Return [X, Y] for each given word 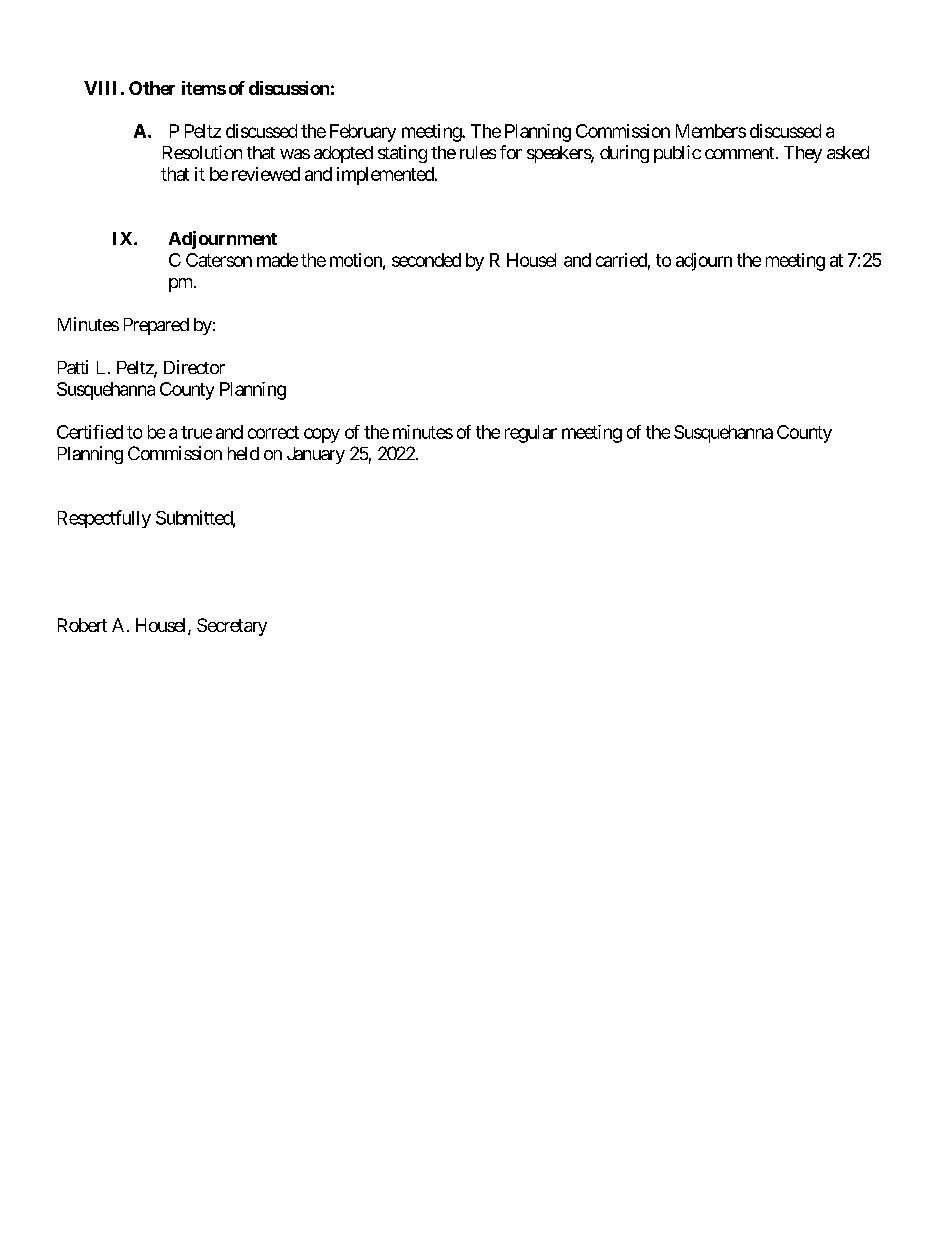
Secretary [232, 627]
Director [194, 367]
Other [152, 88]
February [363, 133]
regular [531, 434]
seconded [426, 260]
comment [739, 153]
